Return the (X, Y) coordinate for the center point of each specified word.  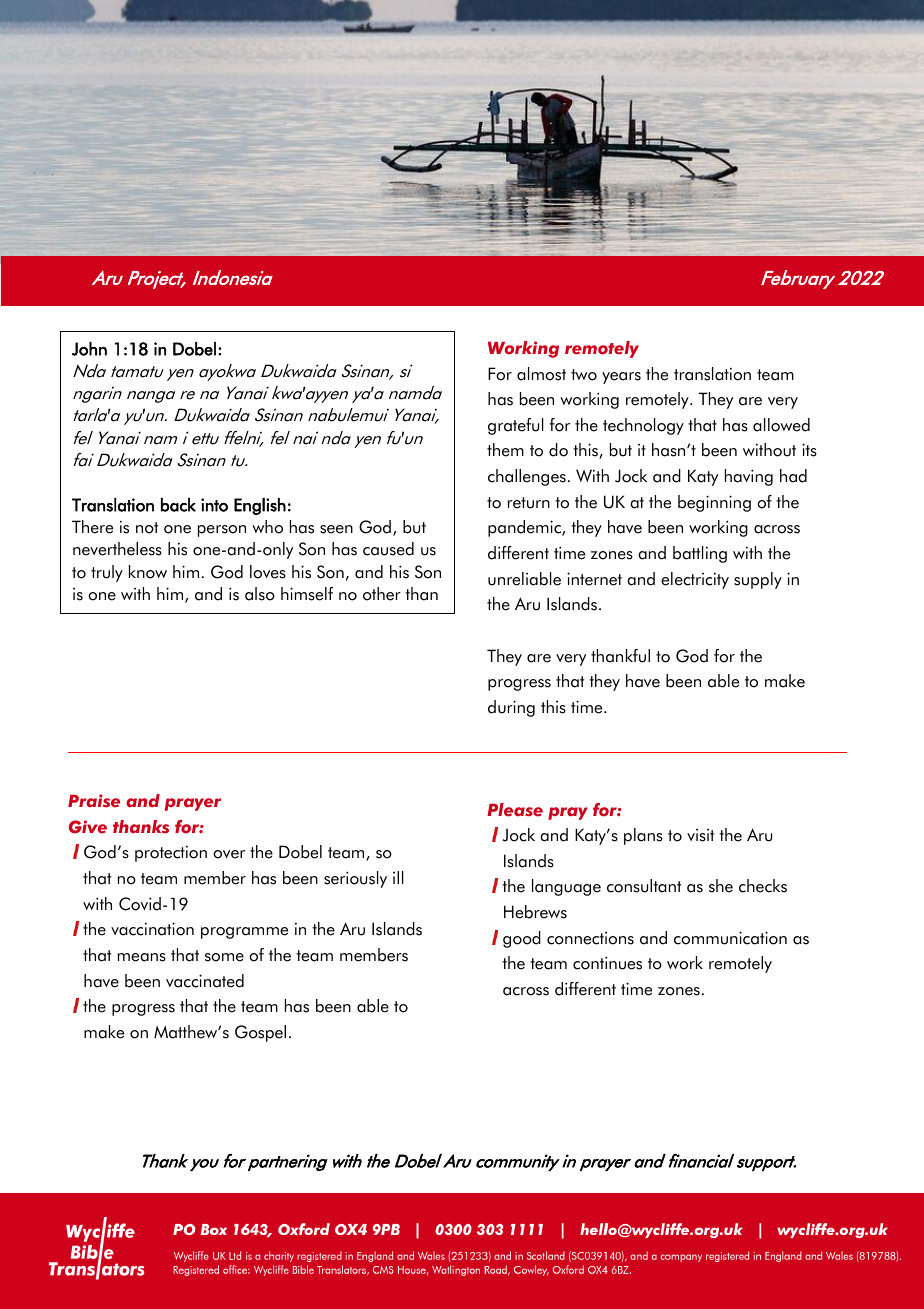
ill (398, 877)
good (522, 939)
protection (171, 853)
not (147, 528)
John (89, 349)
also (260, 594)
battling (700, 554)
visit (700, 835)
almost (541, 374)
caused (388, 549)
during (511, 708)
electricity (695, 580)
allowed (781, 425)
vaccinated (205, 981)
